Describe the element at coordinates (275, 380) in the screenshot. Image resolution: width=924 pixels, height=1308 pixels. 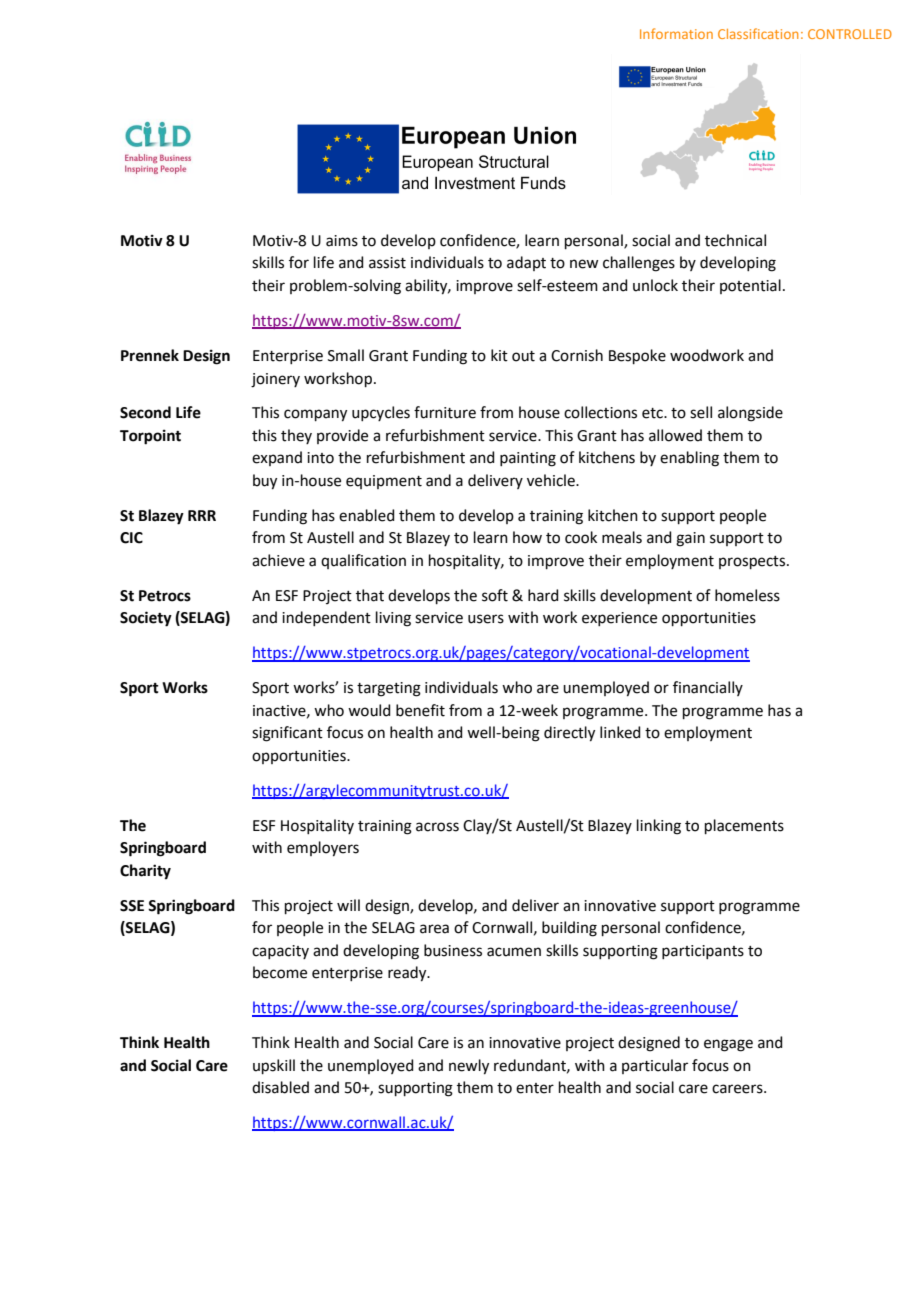
I see `joinery` at that location.
